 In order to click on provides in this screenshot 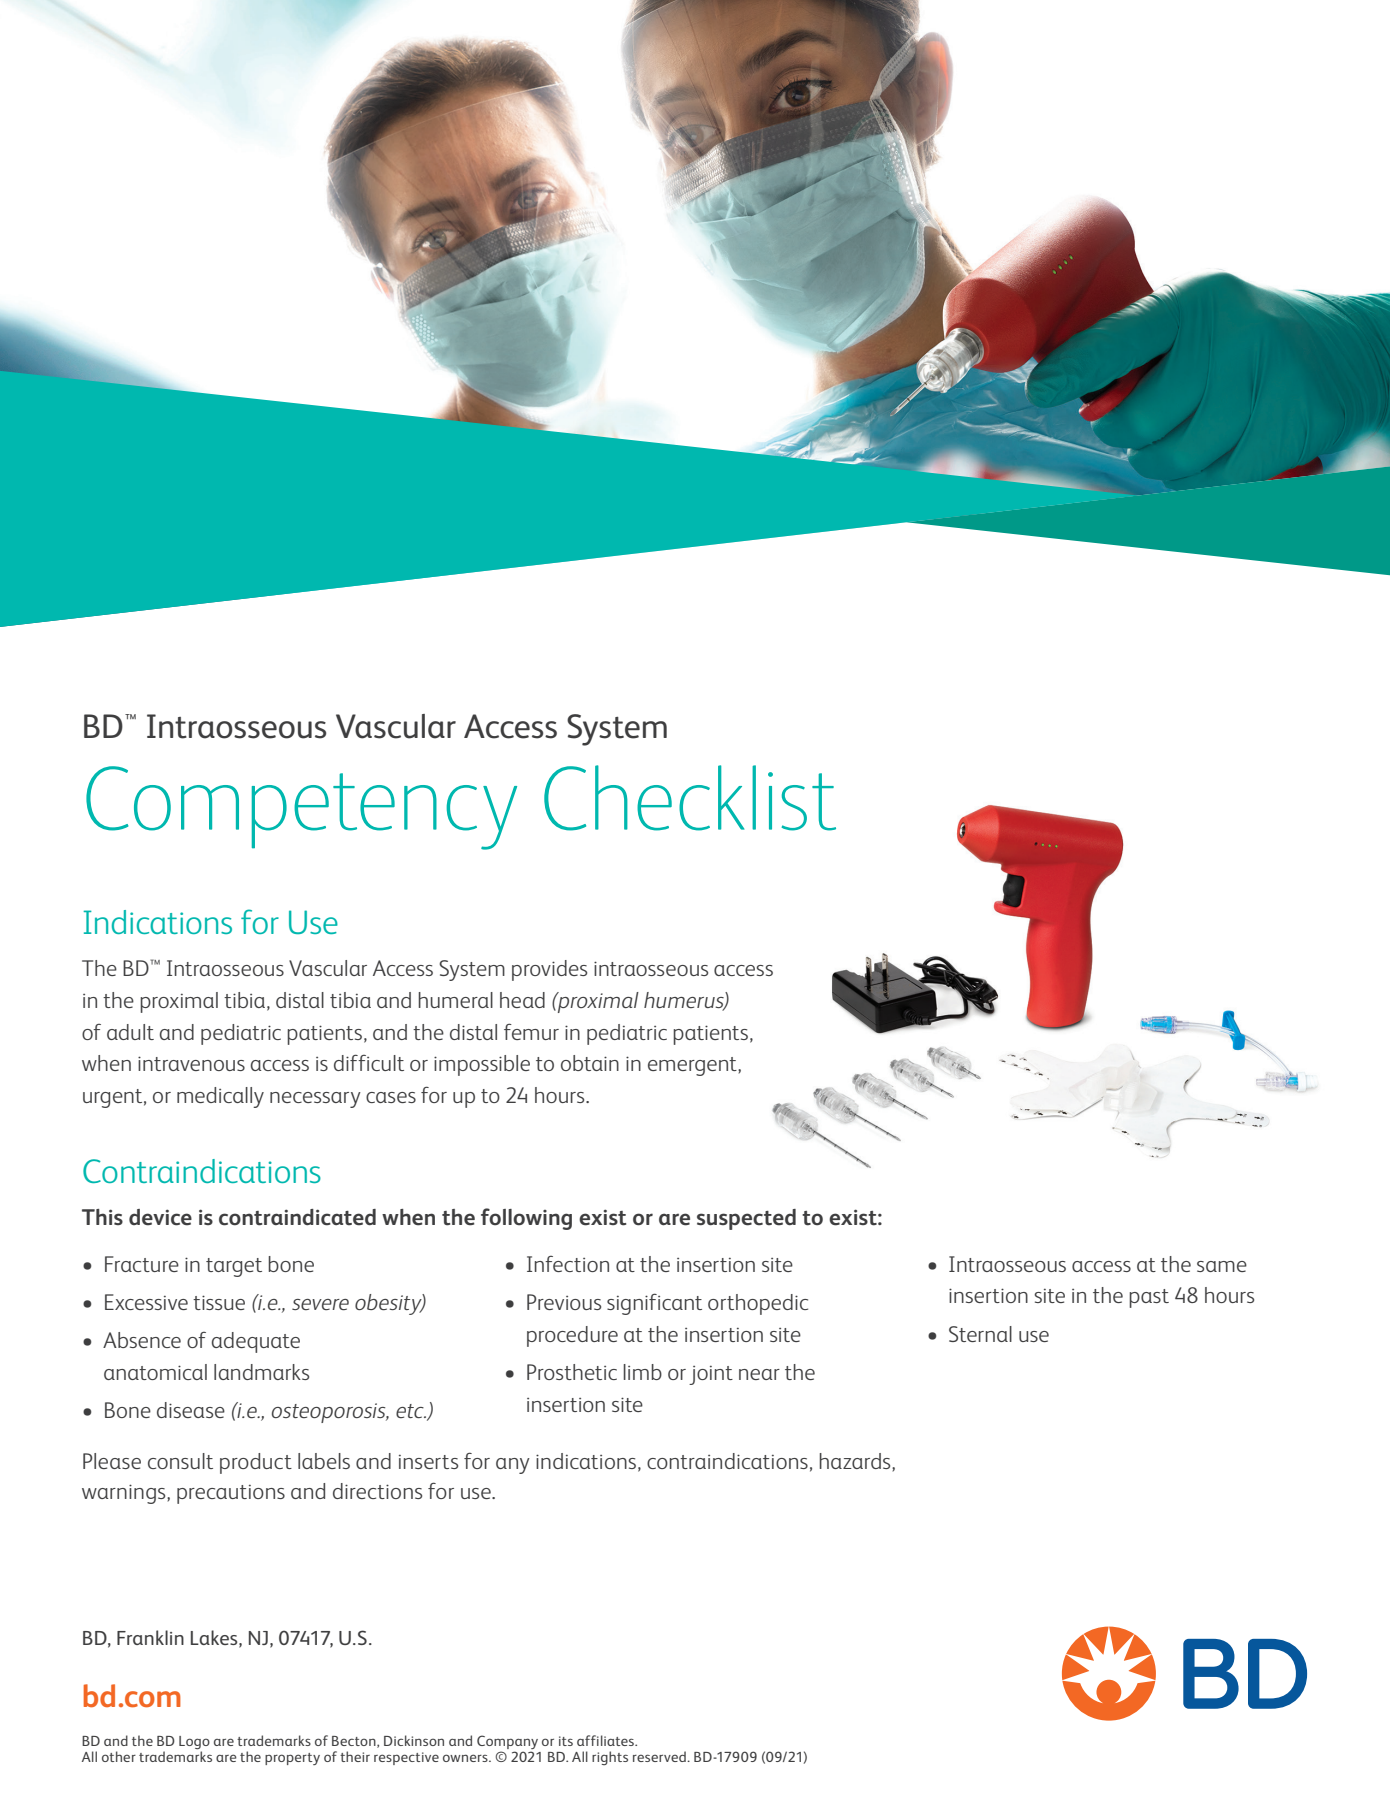, I will do `click(549, 970)`.
